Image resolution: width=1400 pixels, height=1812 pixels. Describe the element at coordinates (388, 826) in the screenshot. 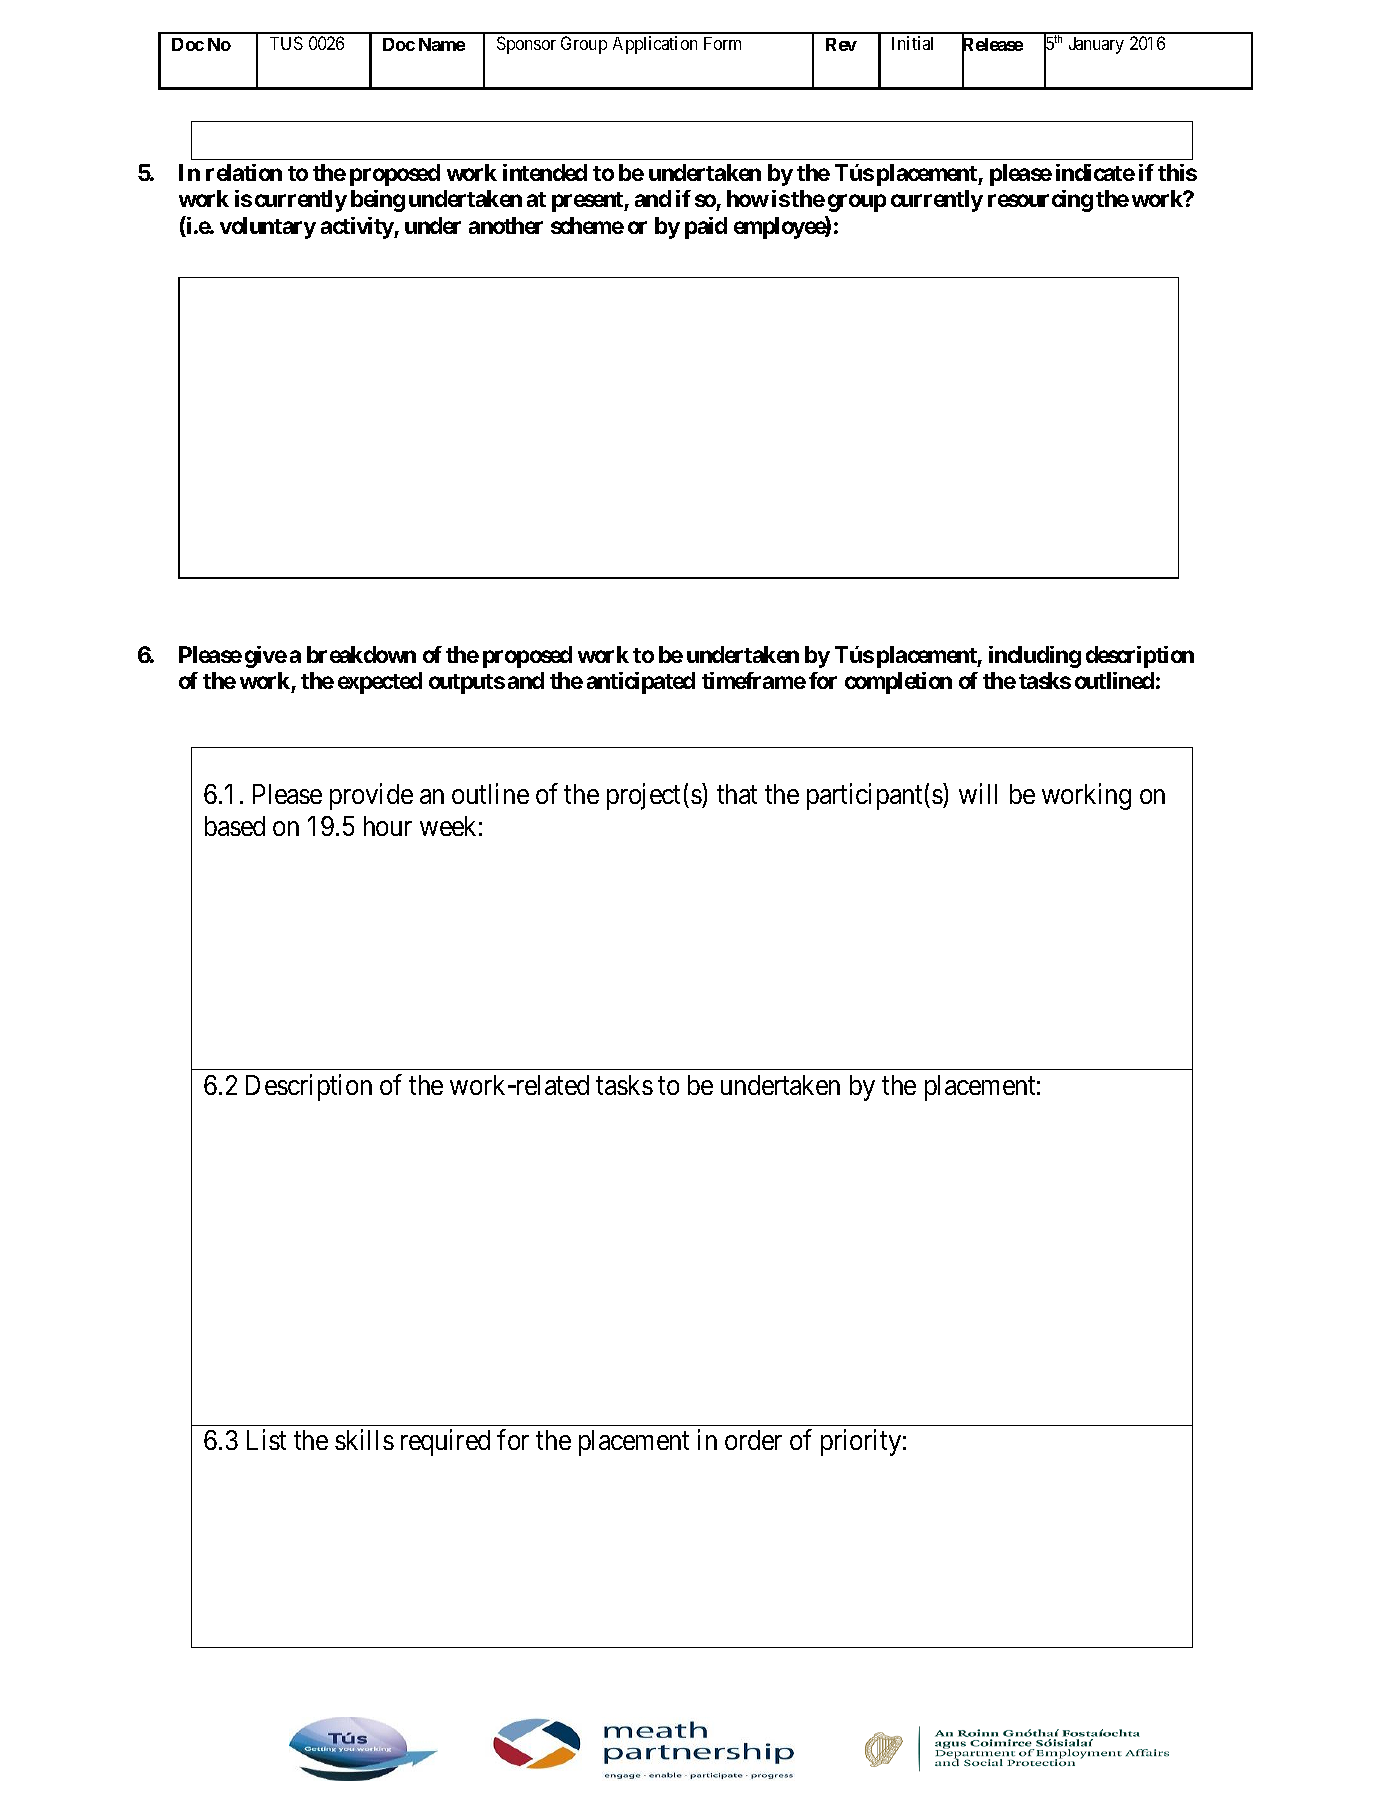

I see `hour` at that location.
